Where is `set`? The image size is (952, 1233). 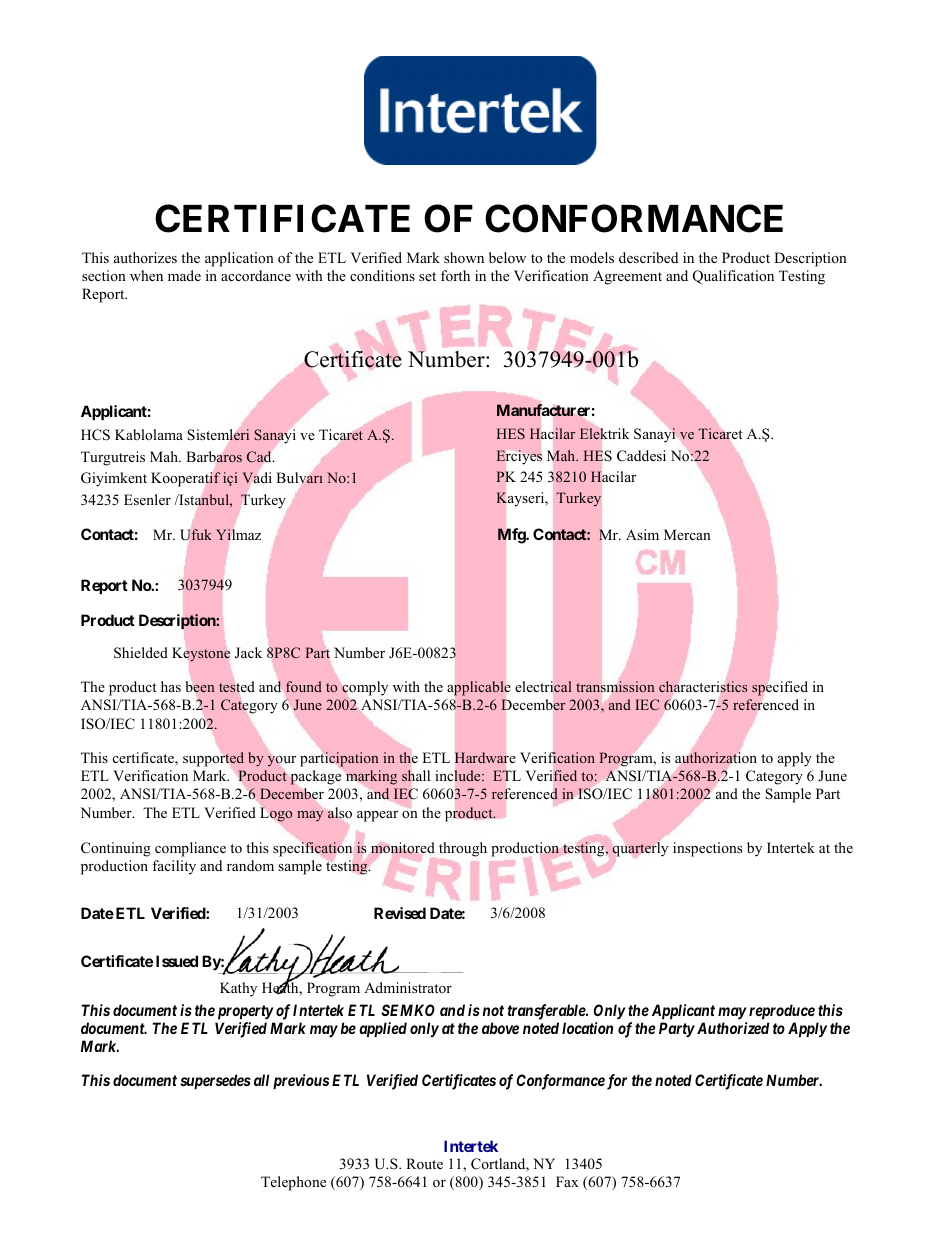
set is located at coordinates (427, 276).
